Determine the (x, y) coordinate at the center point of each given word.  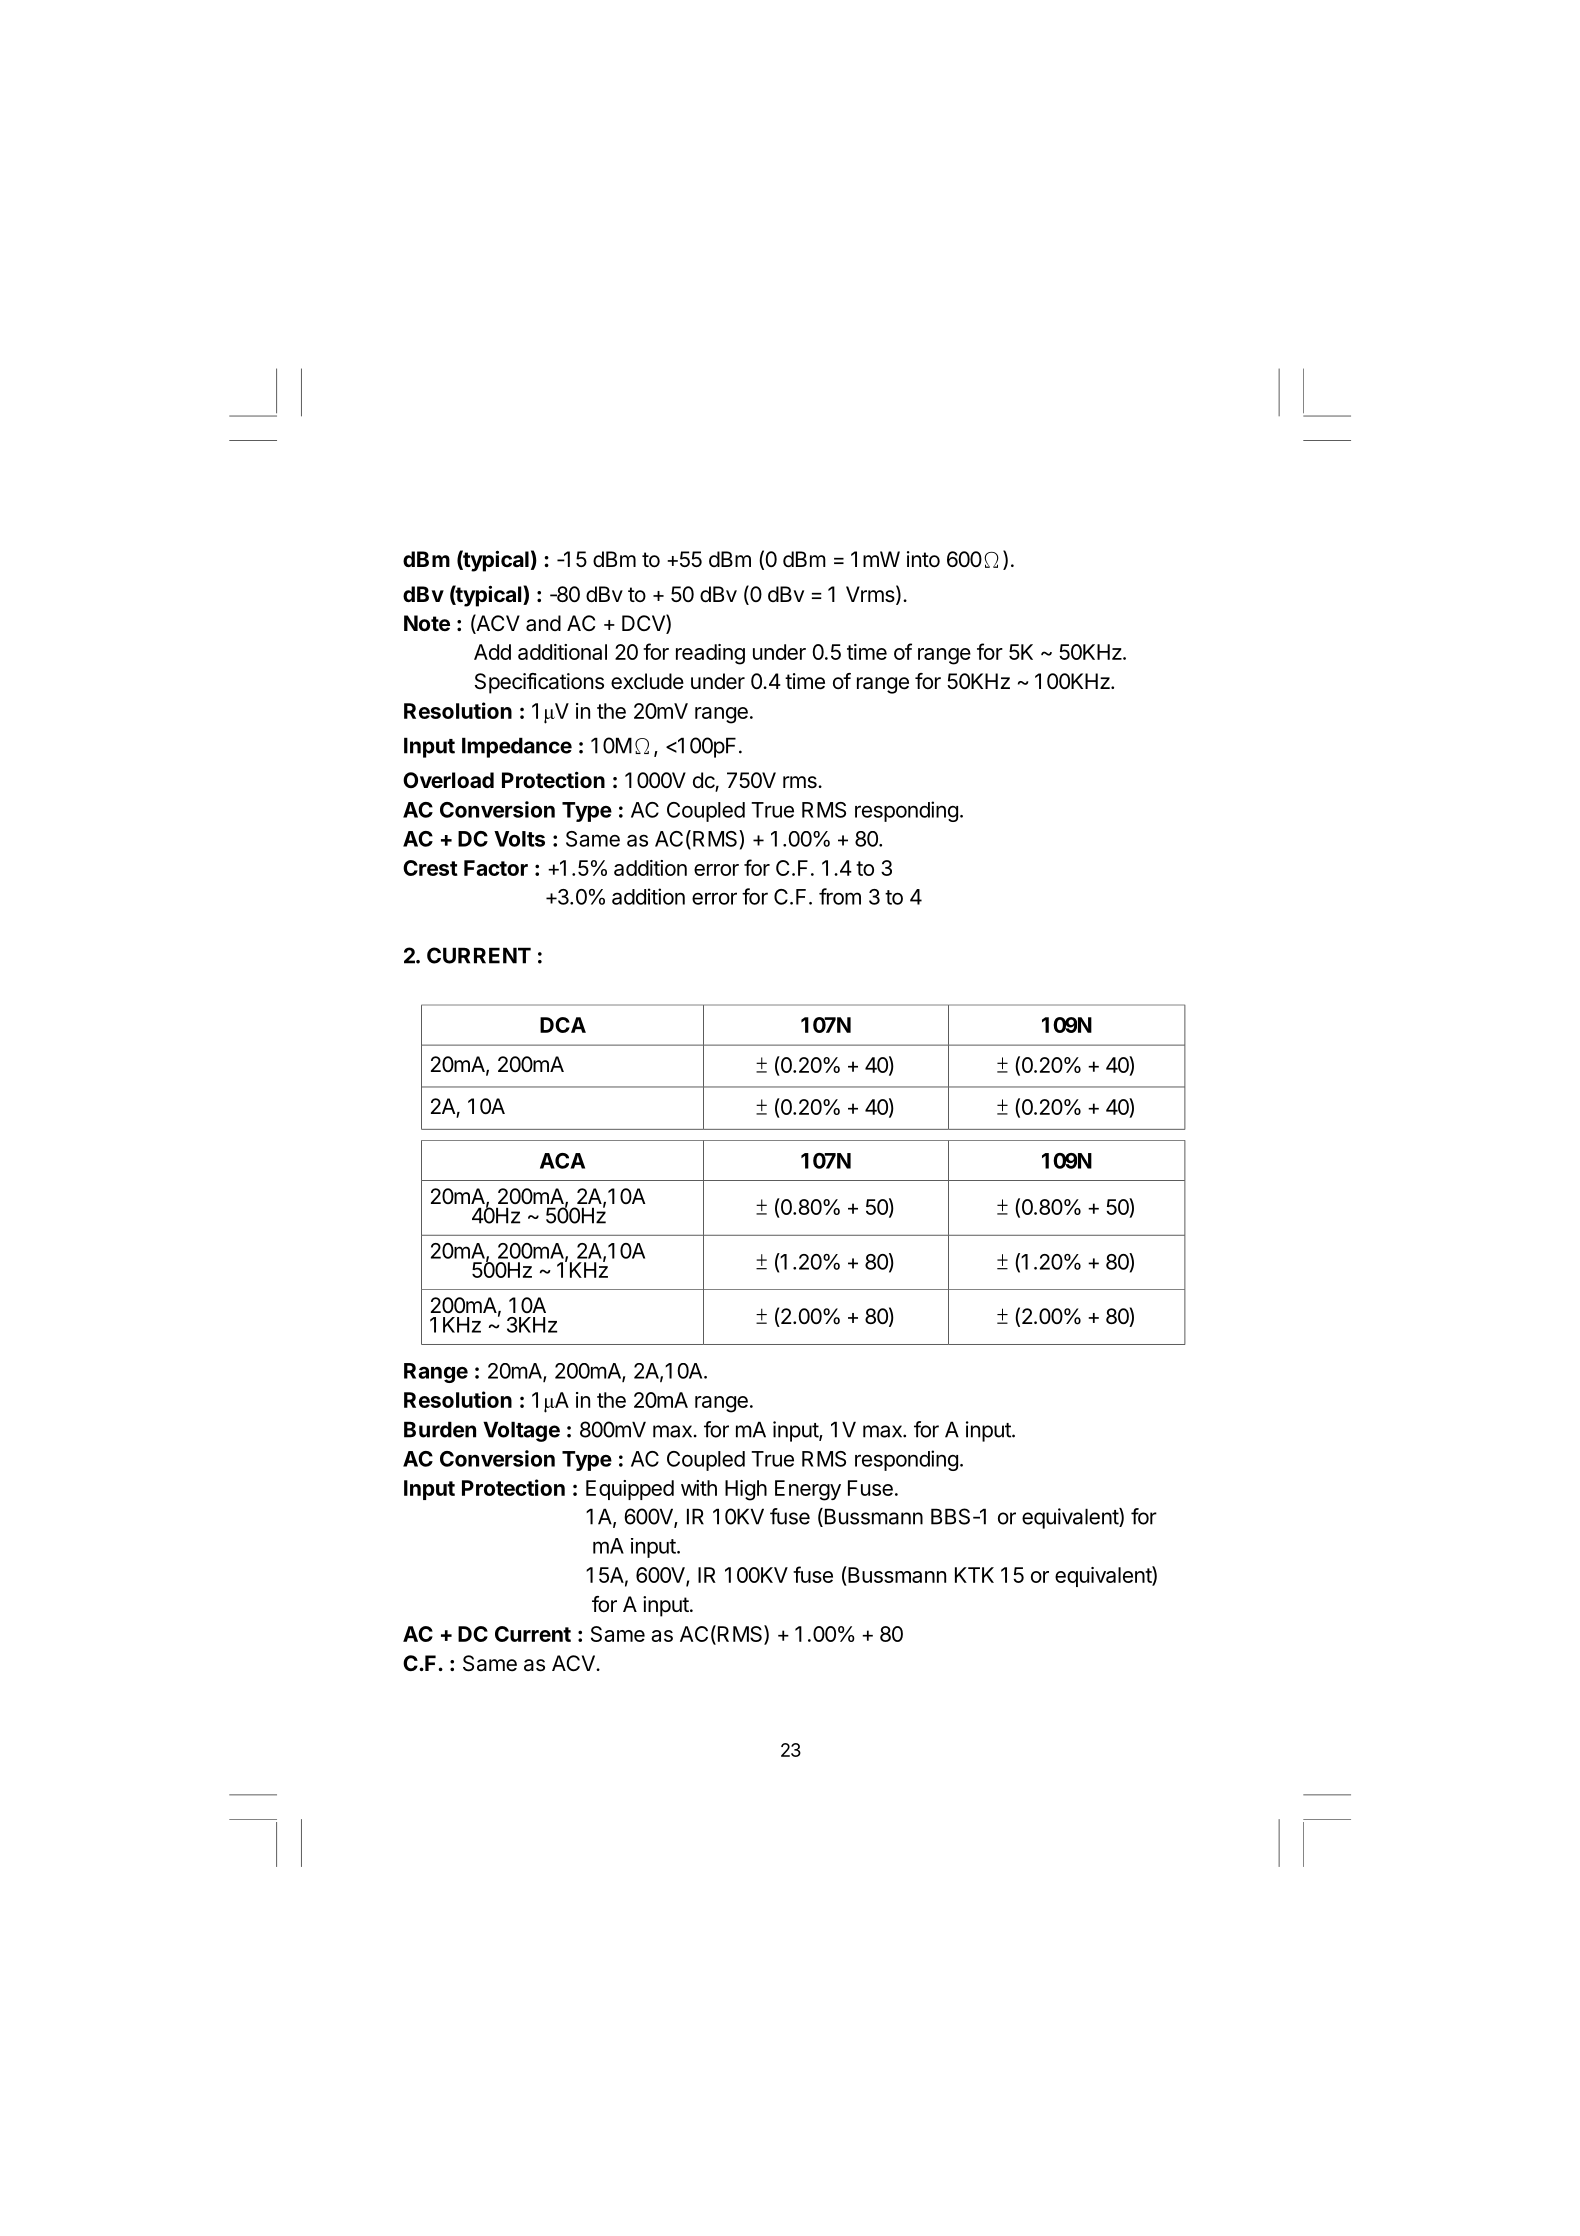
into (923, 559)
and (543, 623)
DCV (644, 624)
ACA (562, 1161)
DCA (563, 1025)
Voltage (521, 1431)
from (840, 896)
